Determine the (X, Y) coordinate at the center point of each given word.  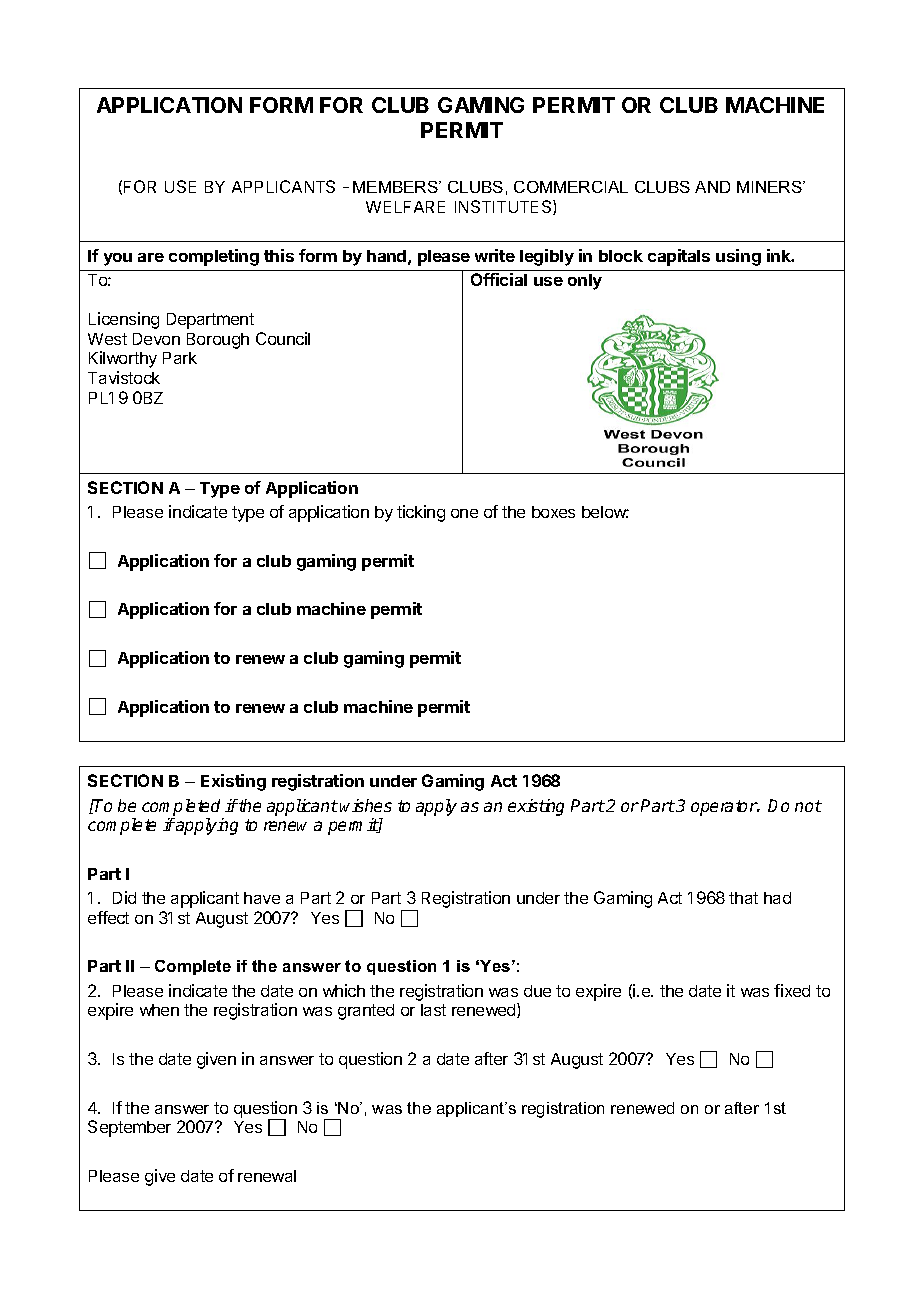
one (464, 513)
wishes (366, 805)
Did (124, 897)
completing (214, 257)
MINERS (770, 187)
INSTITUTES (504, 207)
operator (725, 808)
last (433, 1010)
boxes (553, 512)
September (129, 1128)
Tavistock (124, 377)
